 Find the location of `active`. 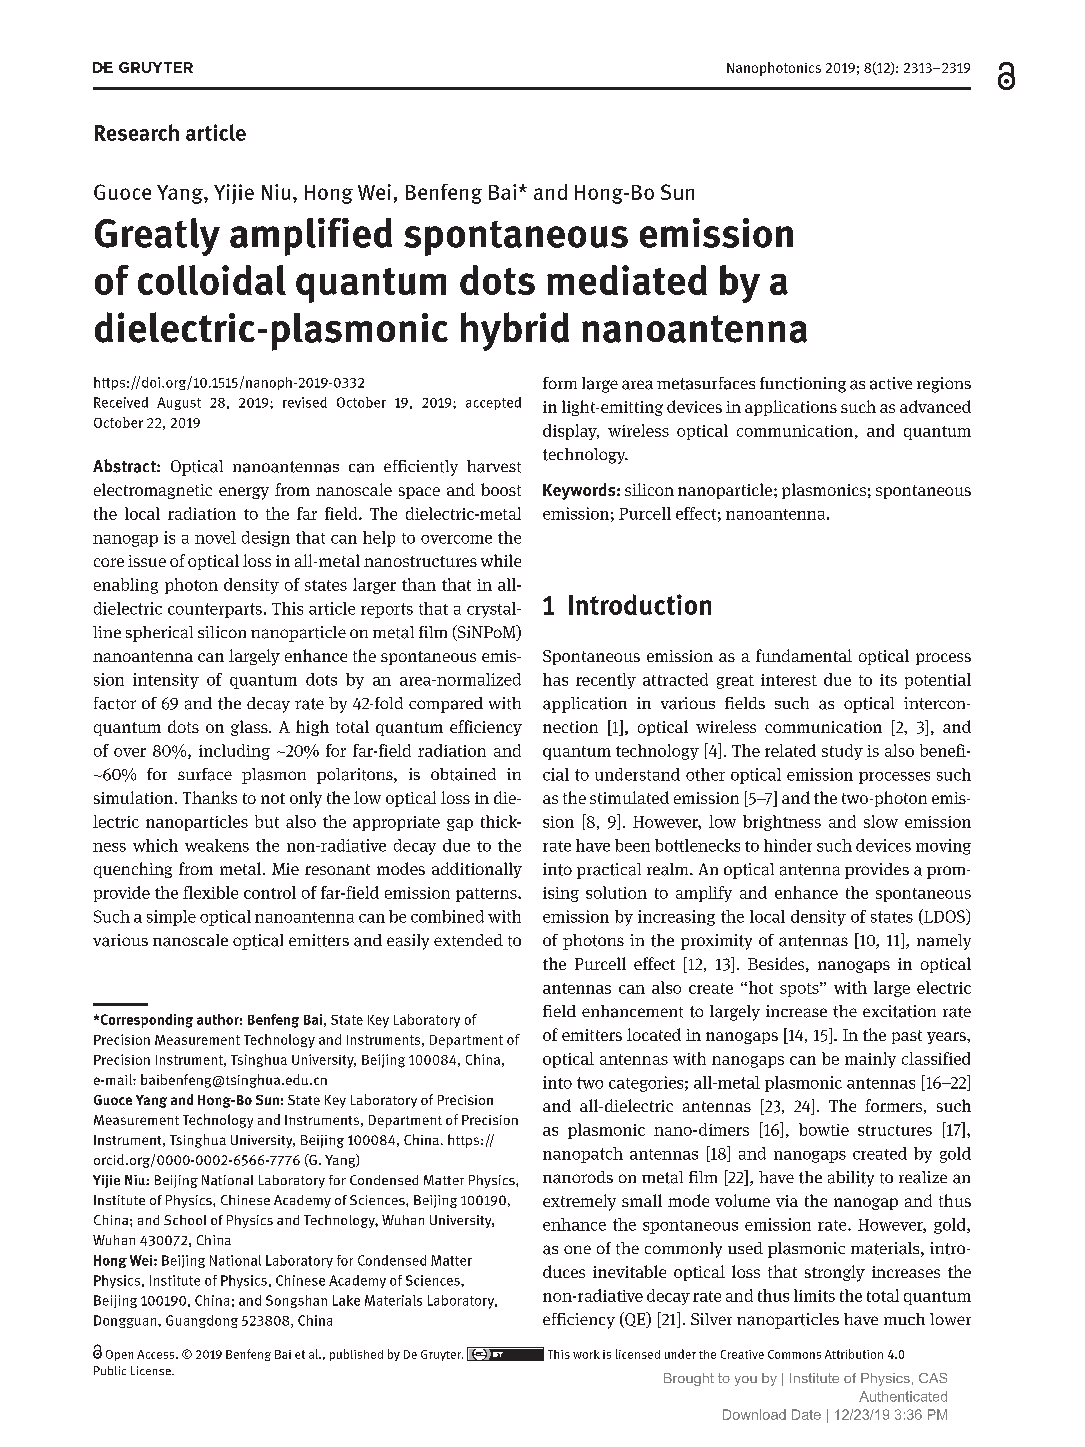

active is located at coordinates (891, 383).
